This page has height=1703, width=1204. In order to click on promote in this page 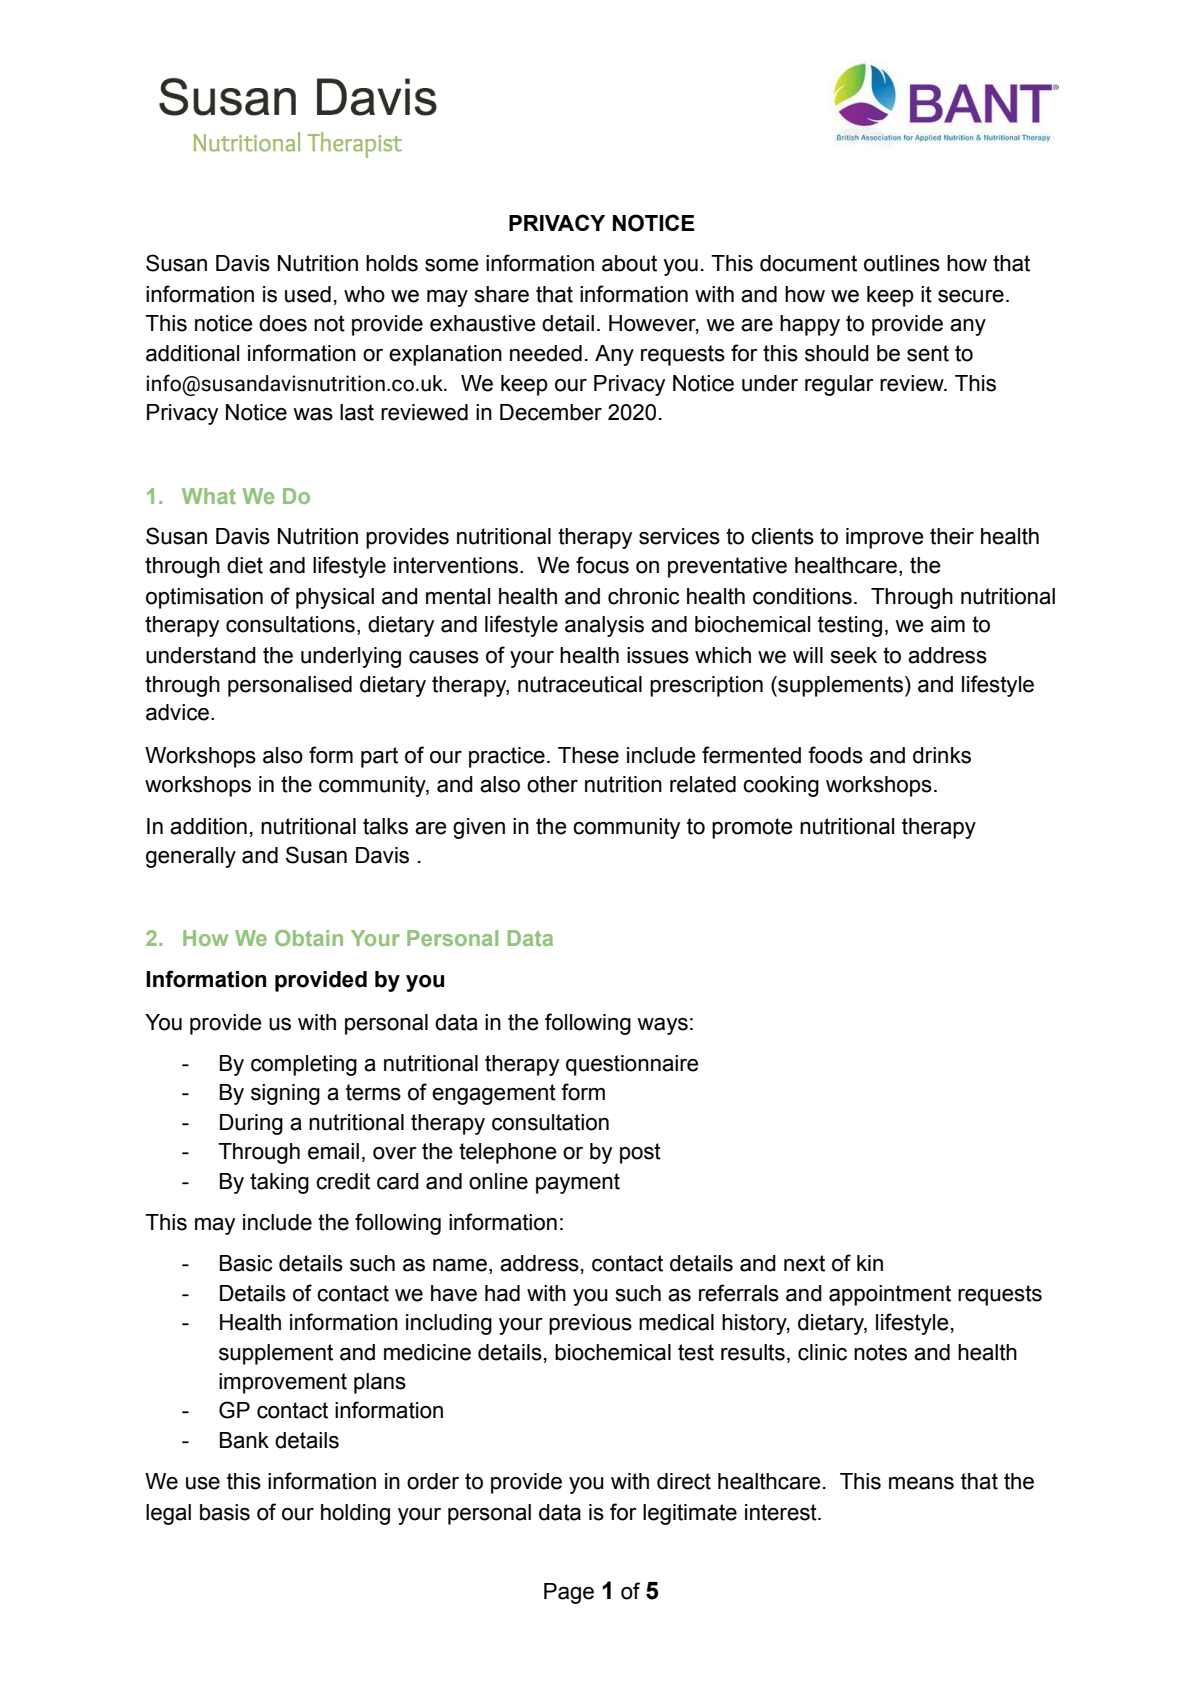, I will do `click(752, 828)`.
